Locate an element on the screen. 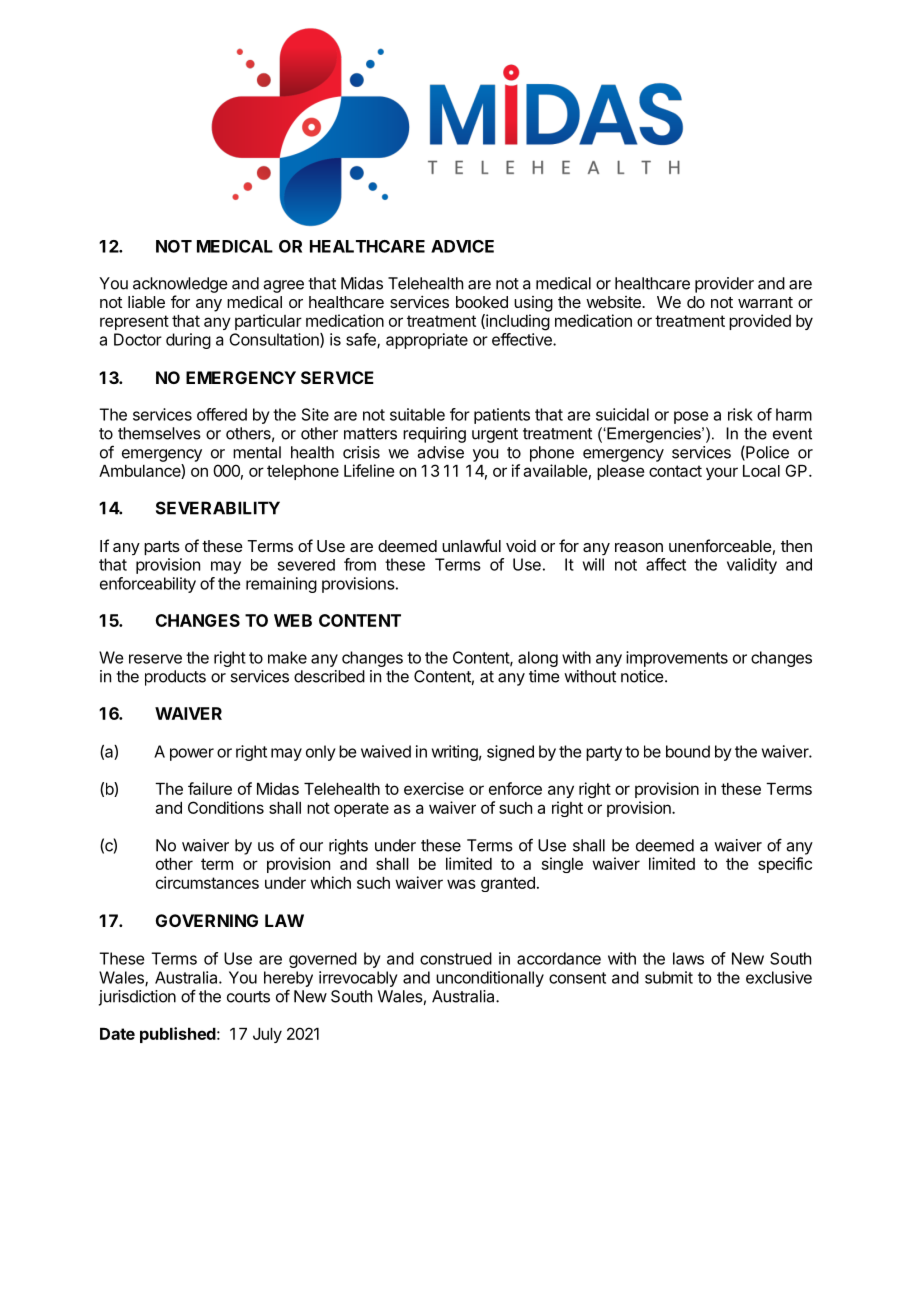 This screenshot has height=1308, width=924. submit is located at coordinates (669, 977).
